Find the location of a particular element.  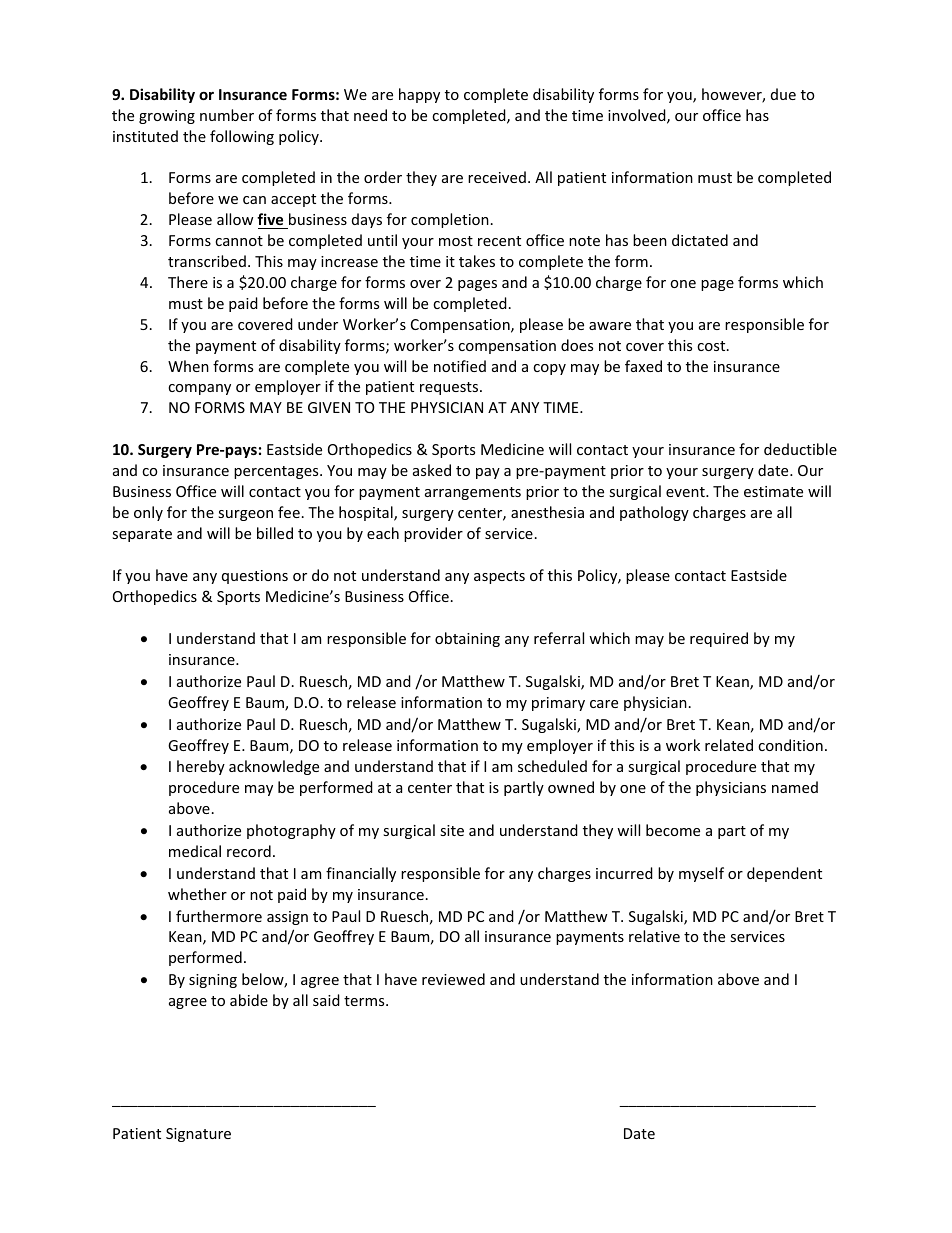

due is located at coordinates (783, 94).
